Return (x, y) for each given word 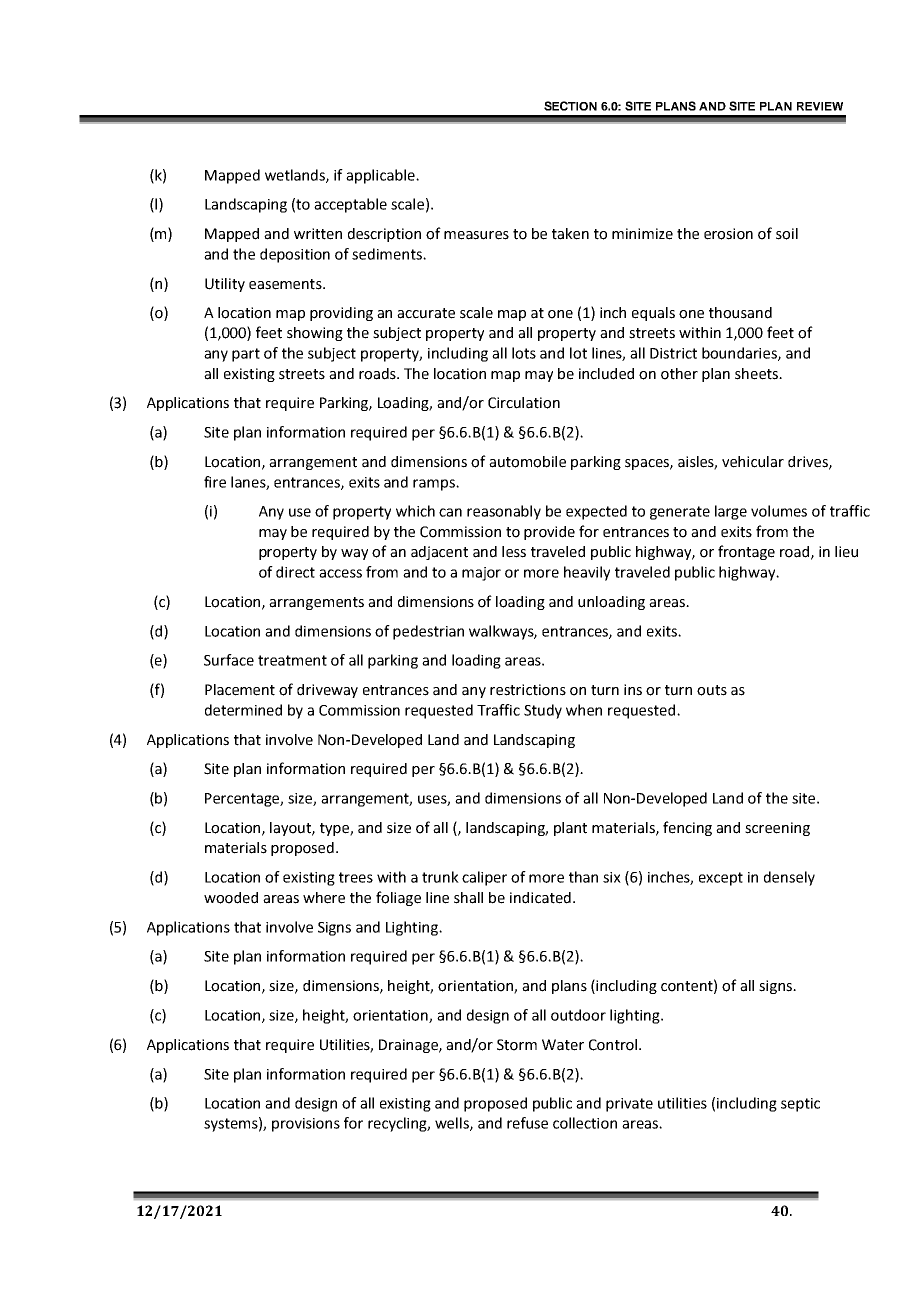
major (481, 574)
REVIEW (820, 106)
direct (295, 572)
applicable (381, 176)
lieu (846, 552)
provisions (306, 1125)
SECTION (570, 106)
